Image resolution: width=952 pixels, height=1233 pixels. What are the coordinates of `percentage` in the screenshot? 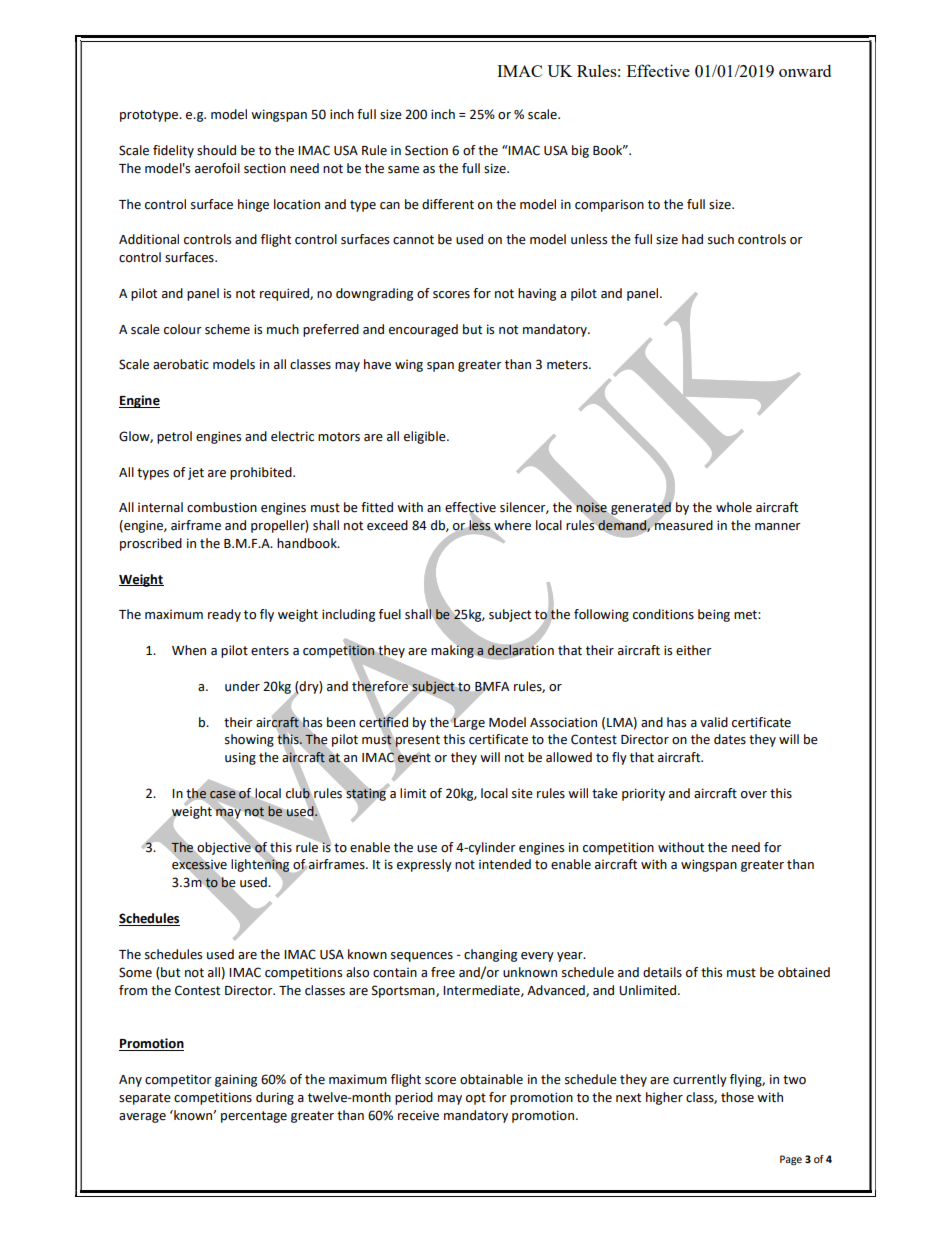 It's located at (254, 1117).
